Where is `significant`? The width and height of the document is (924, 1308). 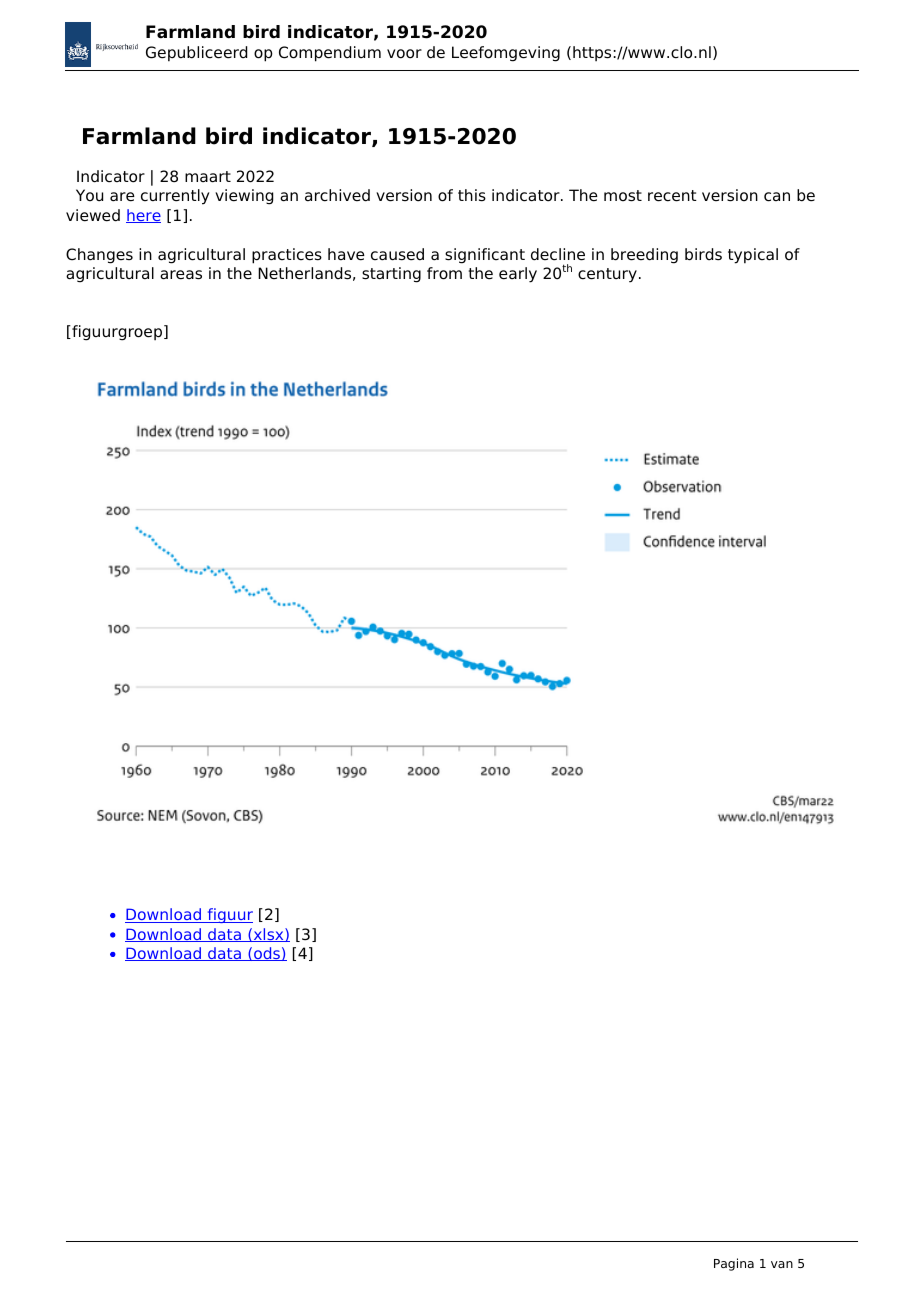 significant is located at coordinates (485, 256).
